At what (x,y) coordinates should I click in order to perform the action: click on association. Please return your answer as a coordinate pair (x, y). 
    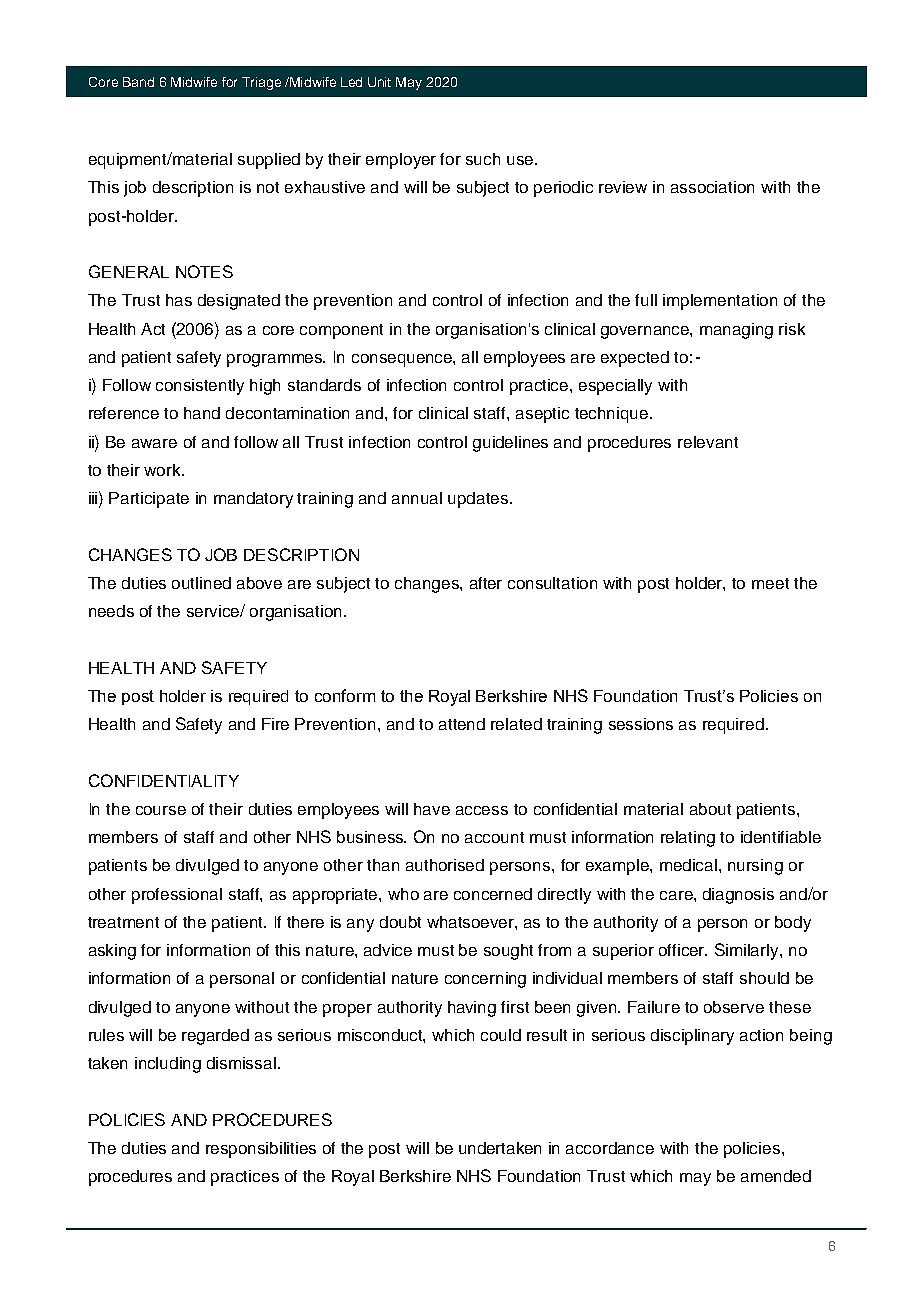
    Looking at the image, I should click on (712, 187).
